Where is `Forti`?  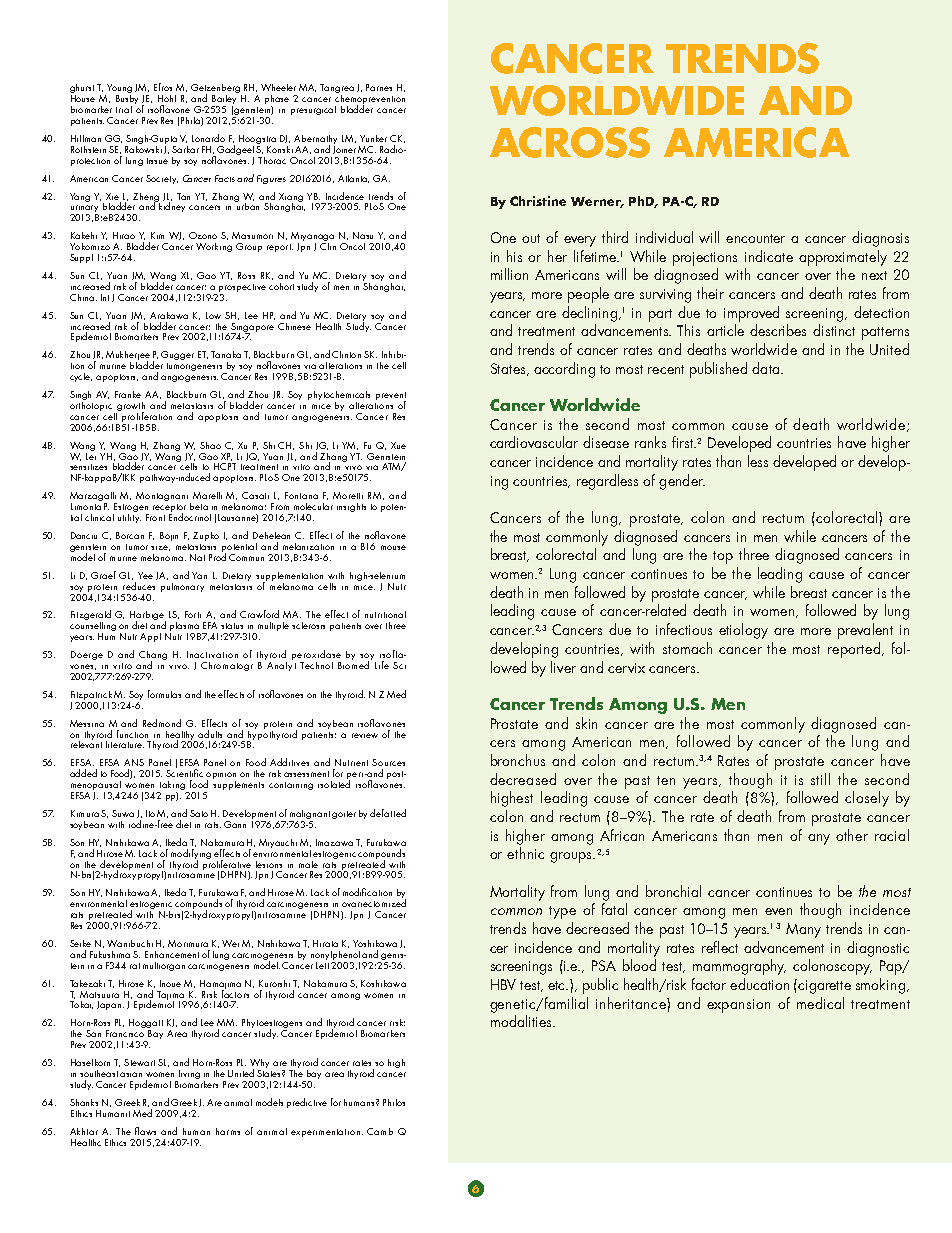
Forti is located at coordinates (193, 614).
